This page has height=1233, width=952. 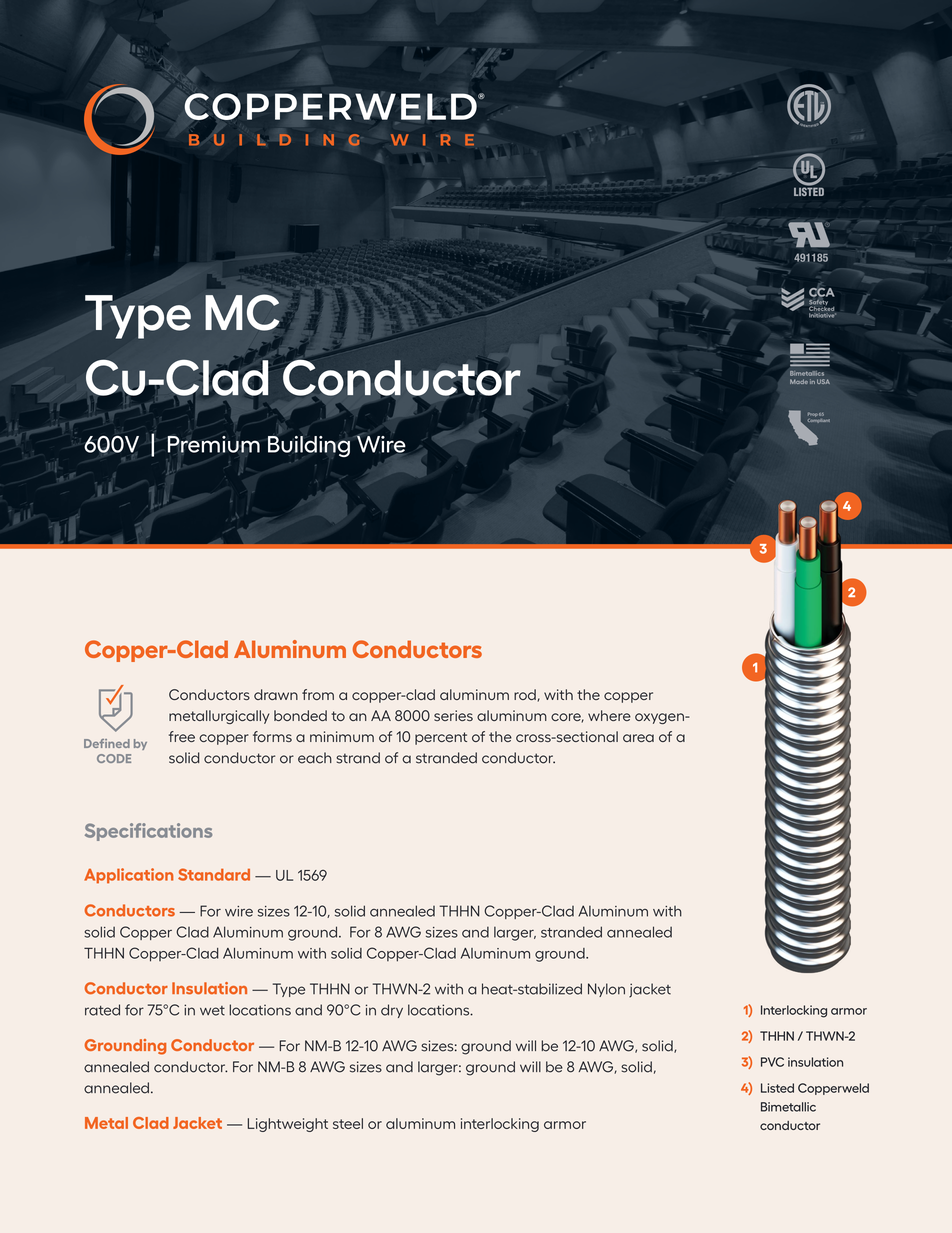 What do you see at coordinates (392, 1011) in the page?
I see `dry` at bounding box center [392, 1011].
